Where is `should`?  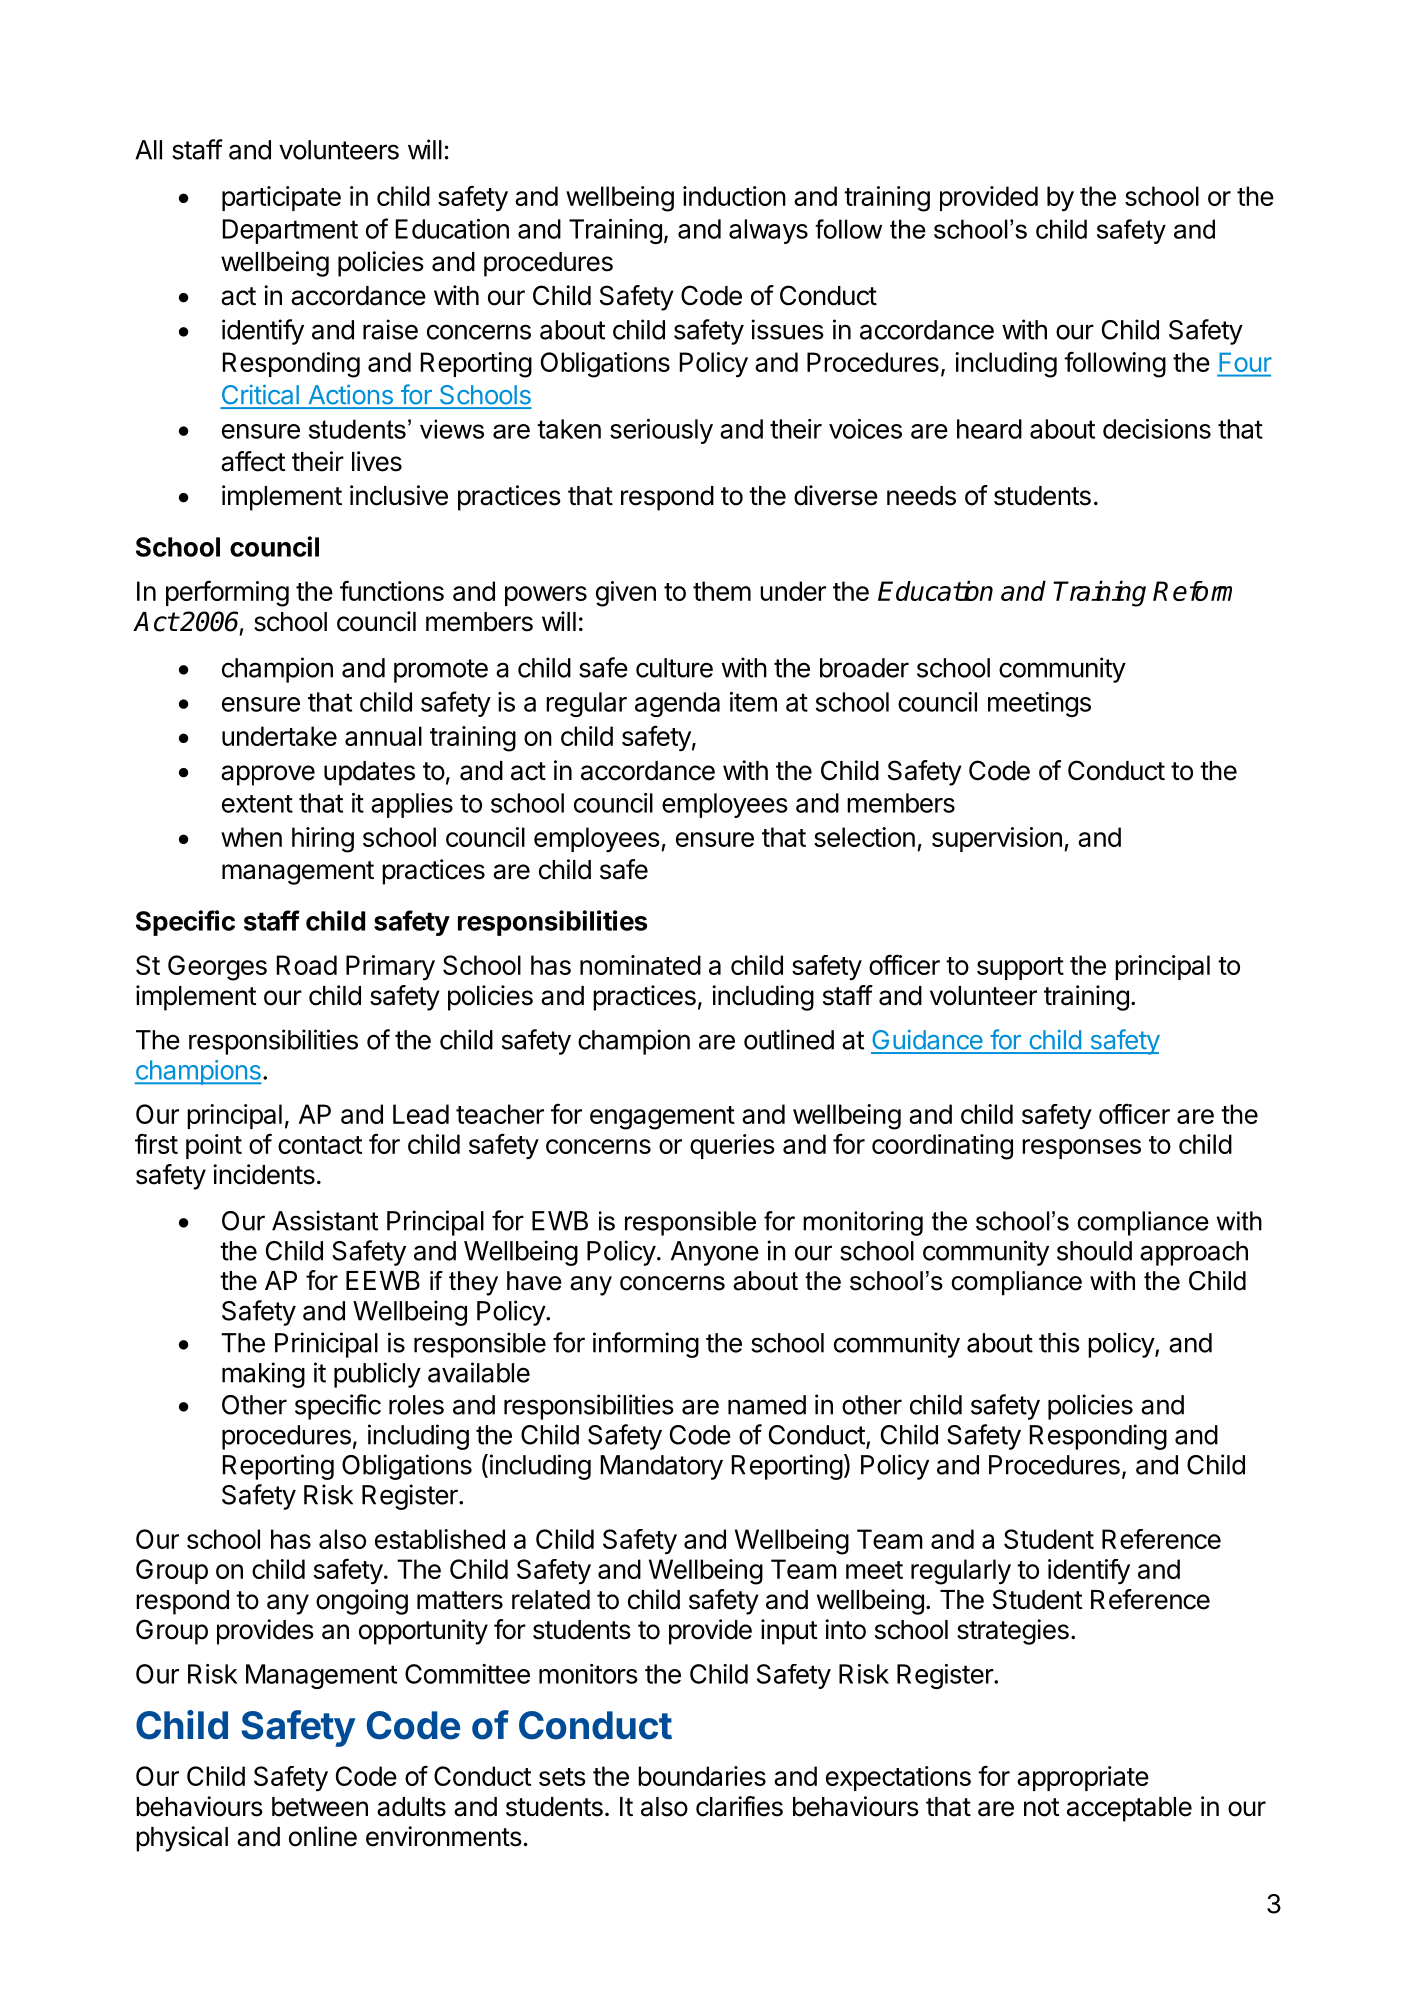 should is located at coordinates (1094, 1251).
